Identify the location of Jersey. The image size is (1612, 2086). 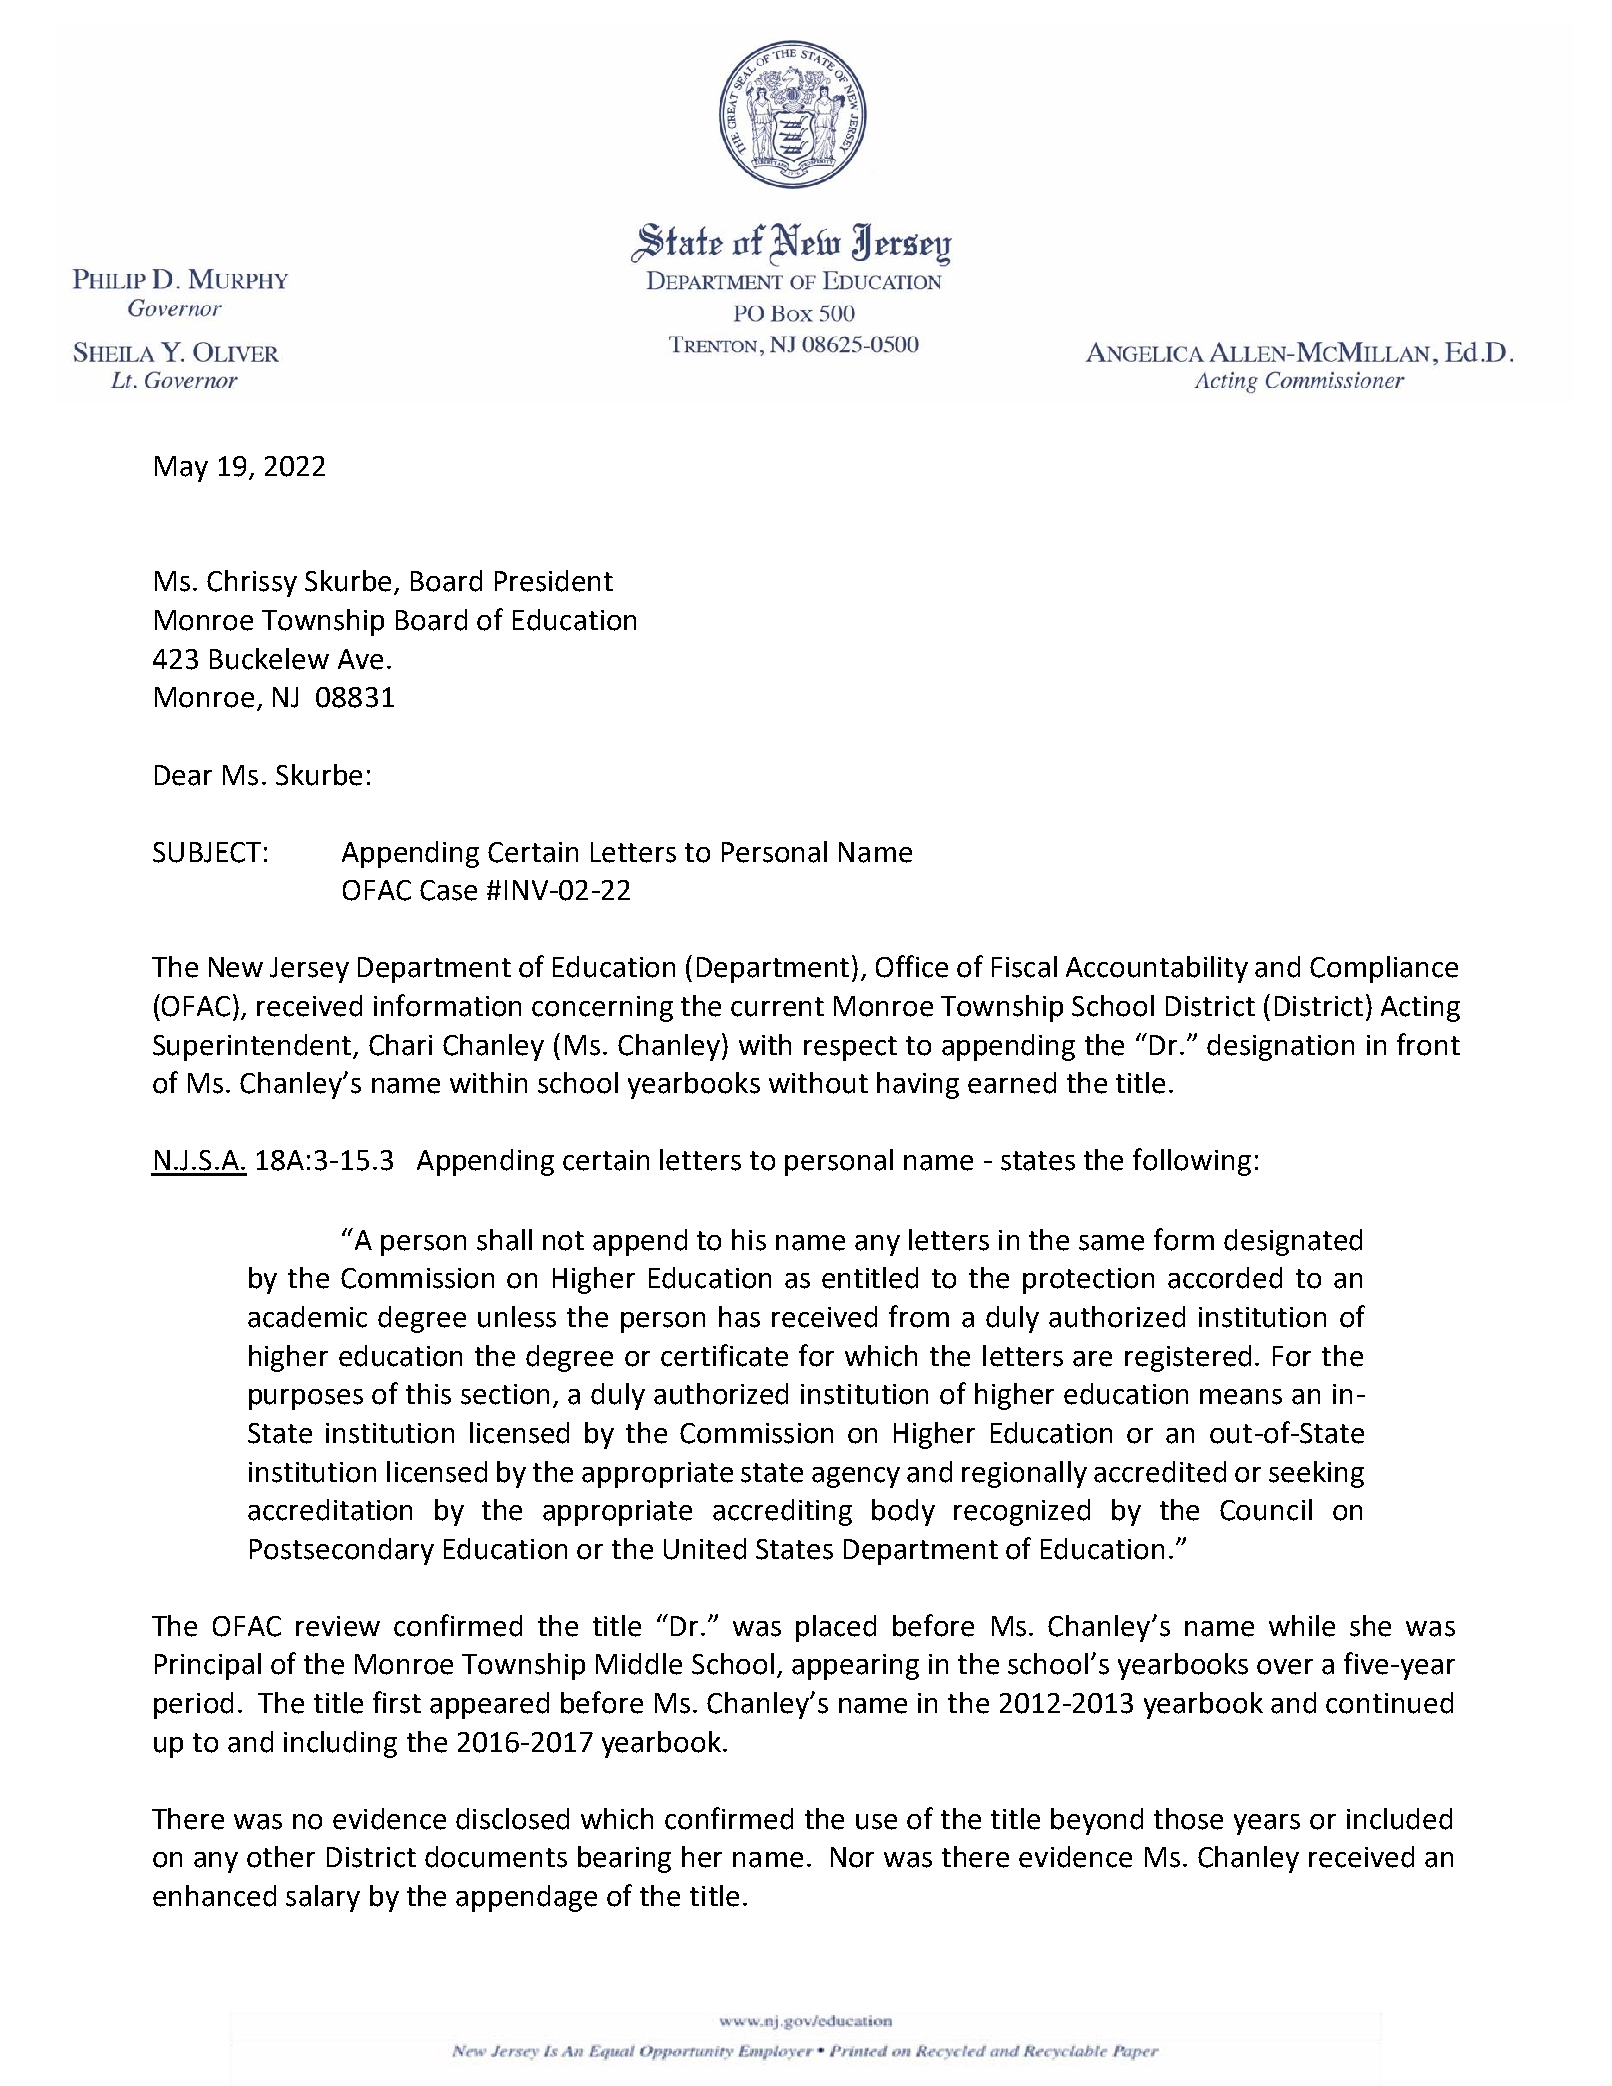
(309, 970).
